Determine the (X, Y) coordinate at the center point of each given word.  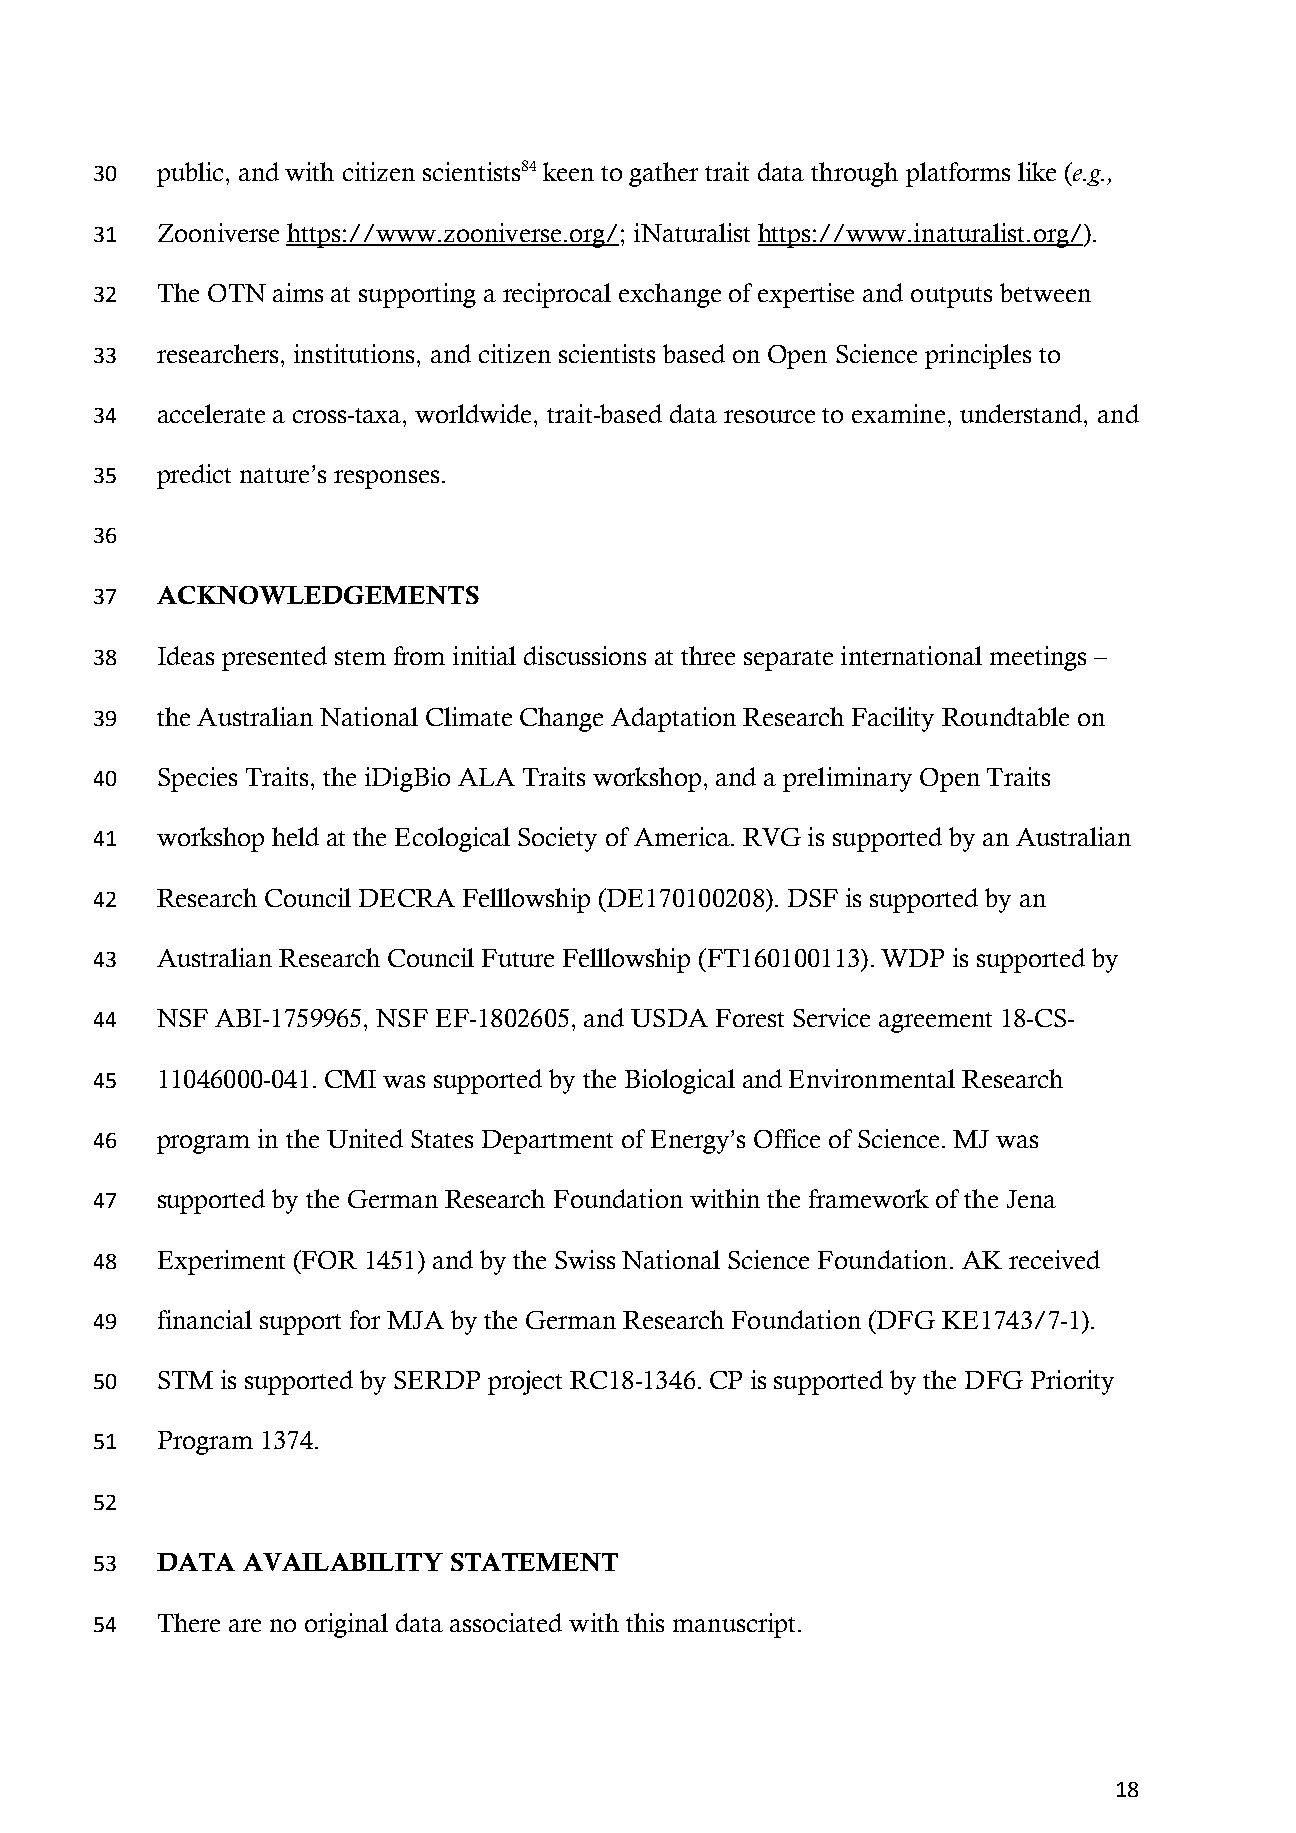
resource (769, 416)
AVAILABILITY (343, 1562)
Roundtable (1005, 716)
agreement (935, 1022)
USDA (669, 1018)
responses (386, 479)
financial (205, 1319)
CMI (350, 1079)
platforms (958, 174)
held (295, 836)
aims (298, 292)
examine (898, 413)
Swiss (585, 1259)
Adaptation (673, 719)
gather (663, 174)
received (1054, 1259)
